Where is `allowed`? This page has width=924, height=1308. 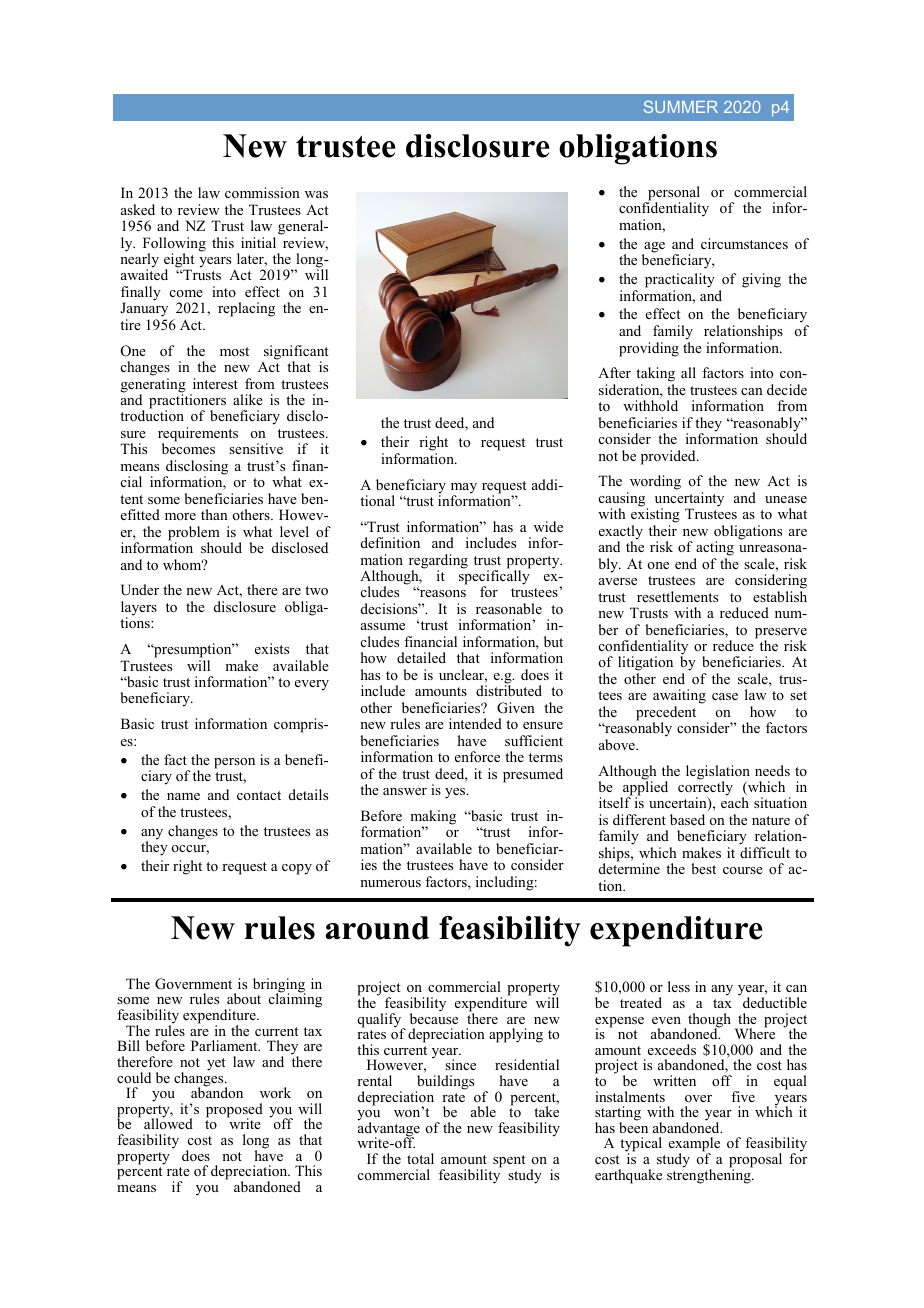
allowed is located at coordinates (168, 1123).
